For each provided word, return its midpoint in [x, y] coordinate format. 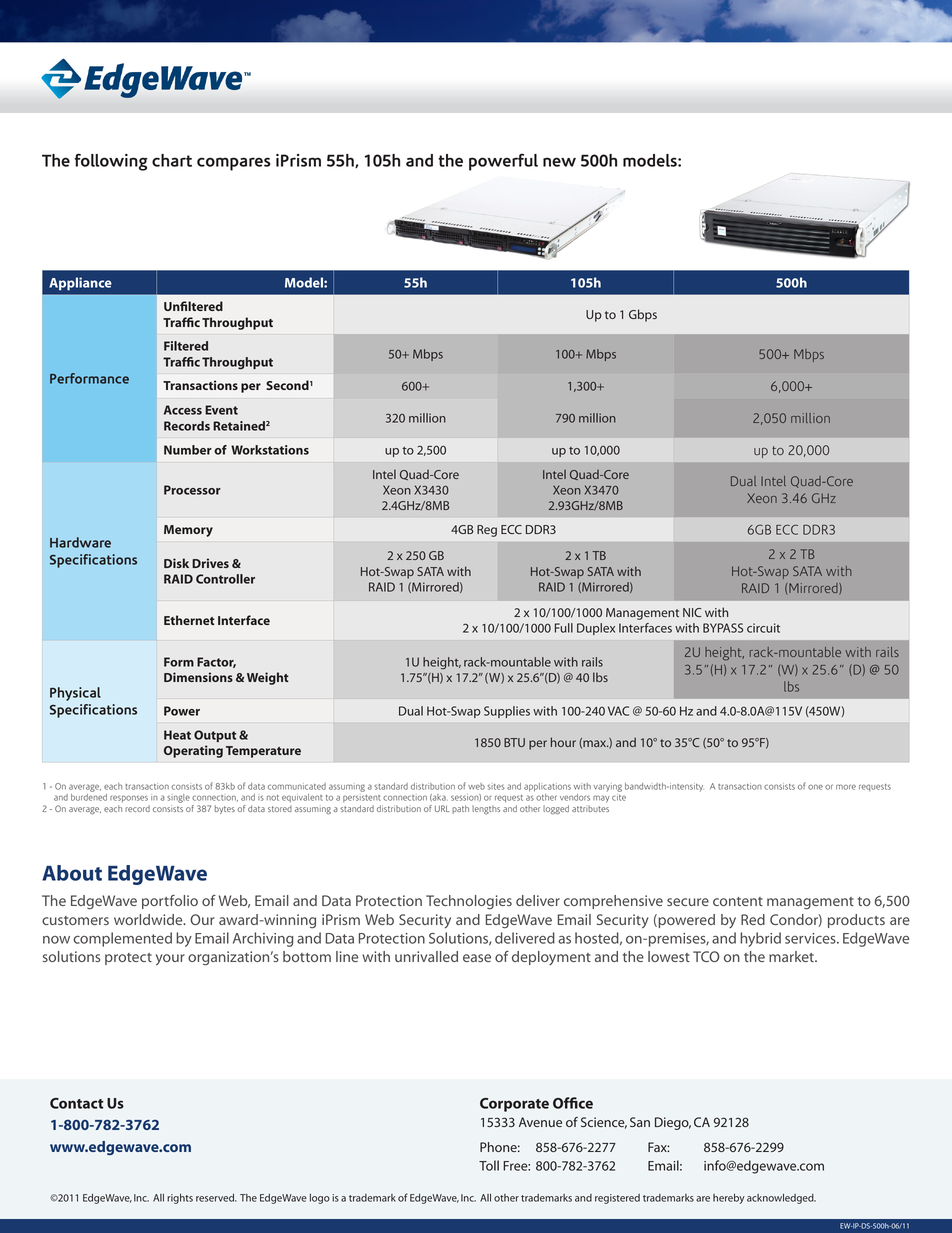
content [738, 901]
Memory [188, 531]
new [559, 162]
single [178, 800]
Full [564, 628]
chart [172, 160]
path [460, 809]
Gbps [643, 315]
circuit [763, 628]
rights [180, 1198]
